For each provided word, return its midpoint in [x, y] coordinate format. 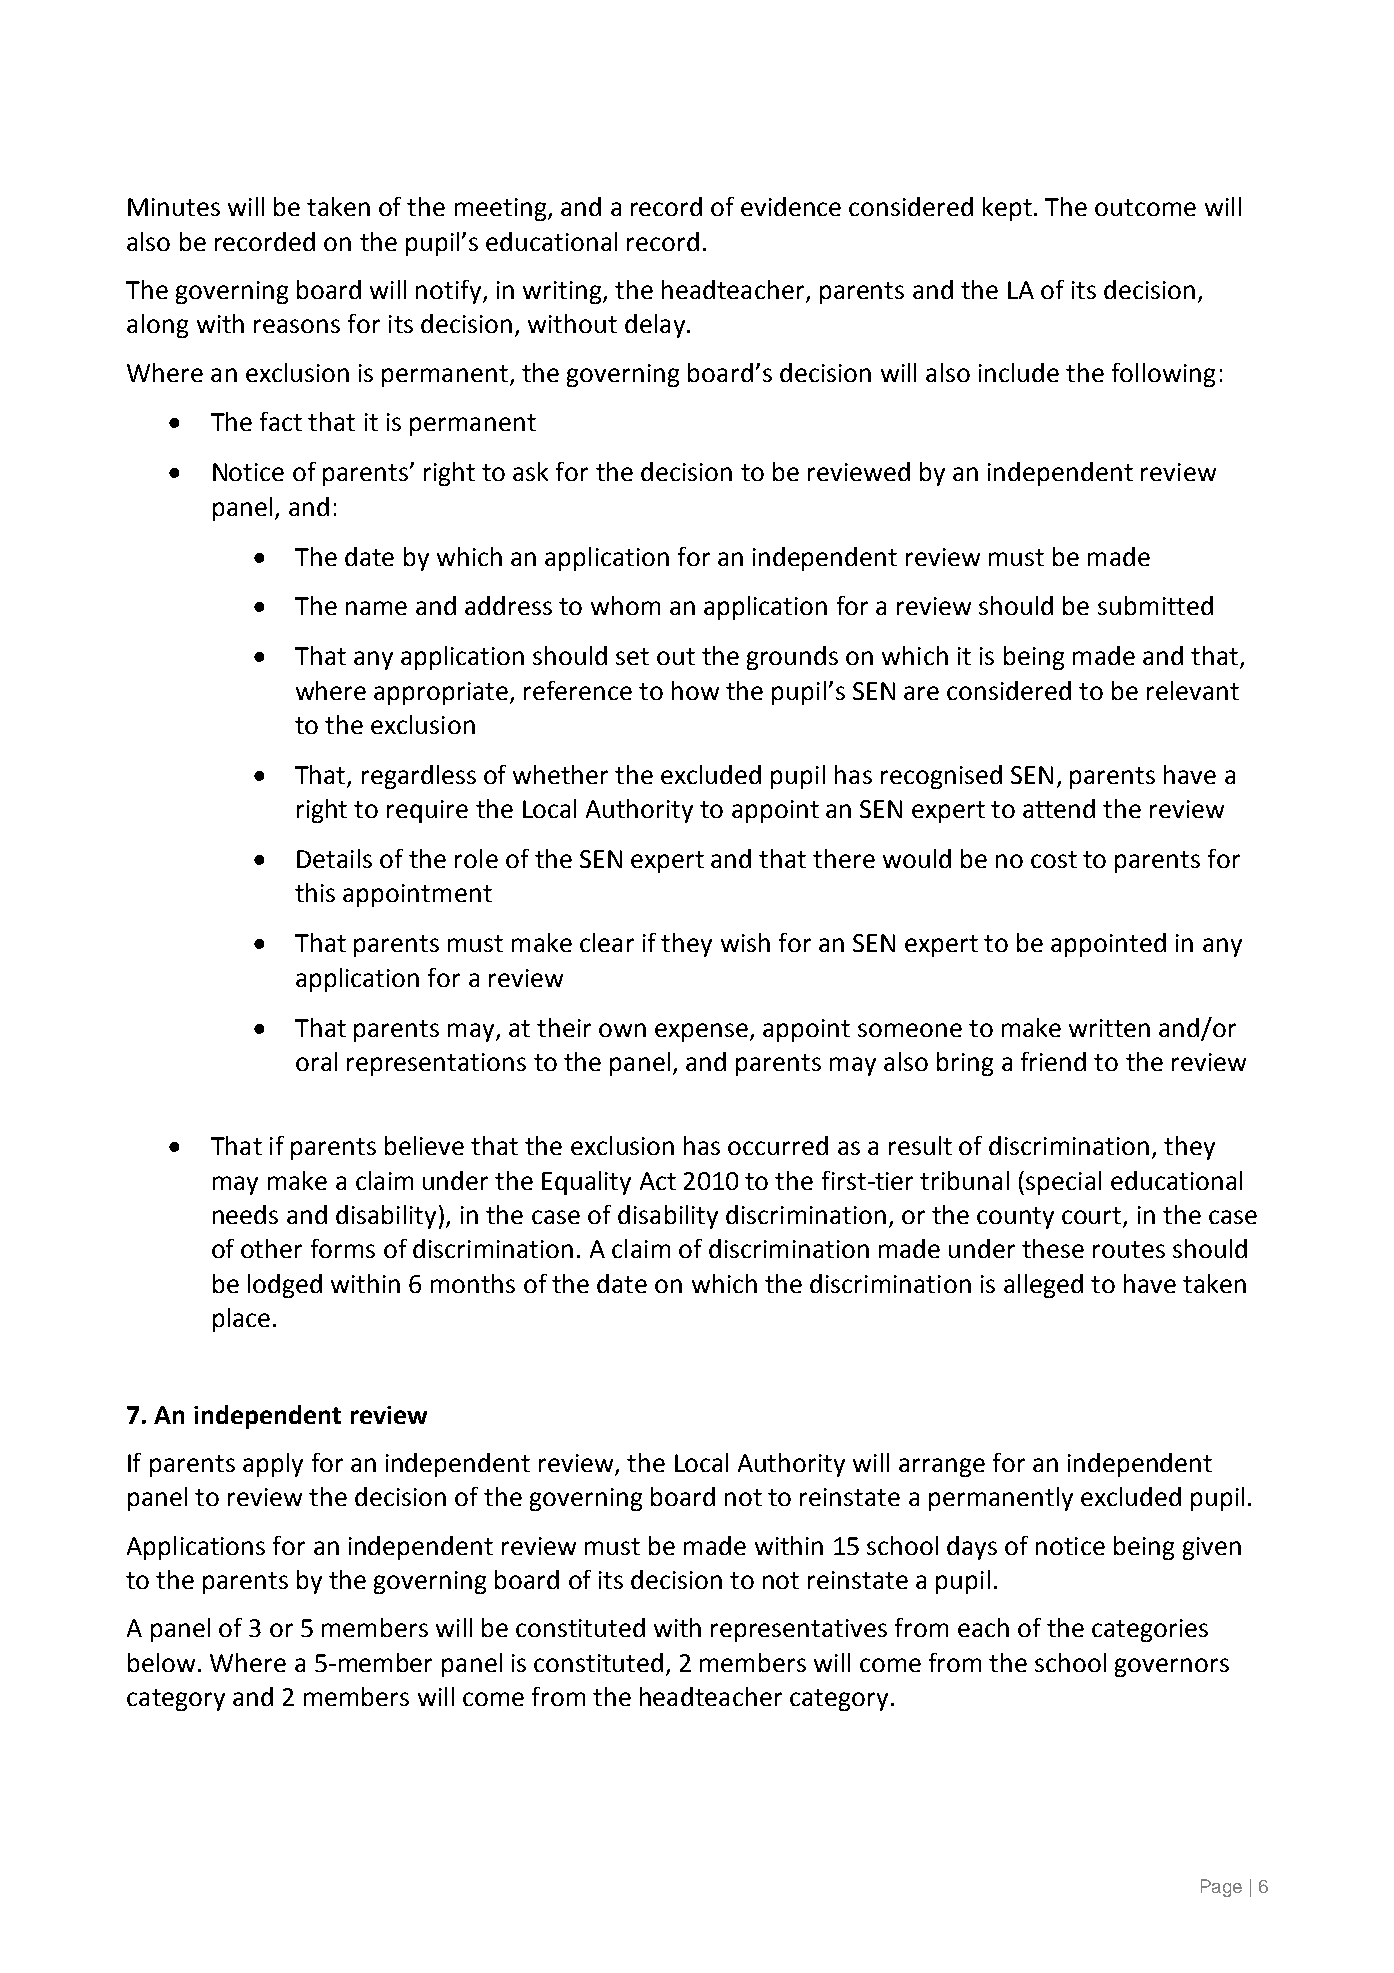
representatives [799, 1630]
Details [334, 858]
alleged [1043, 1286]
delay [655, 326]
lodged [285, 1286]
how [695, 690]
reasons [297, 326]
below [161, 1662]
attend [1059, 808]
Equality [586, 1183]
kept [1009, 209]
